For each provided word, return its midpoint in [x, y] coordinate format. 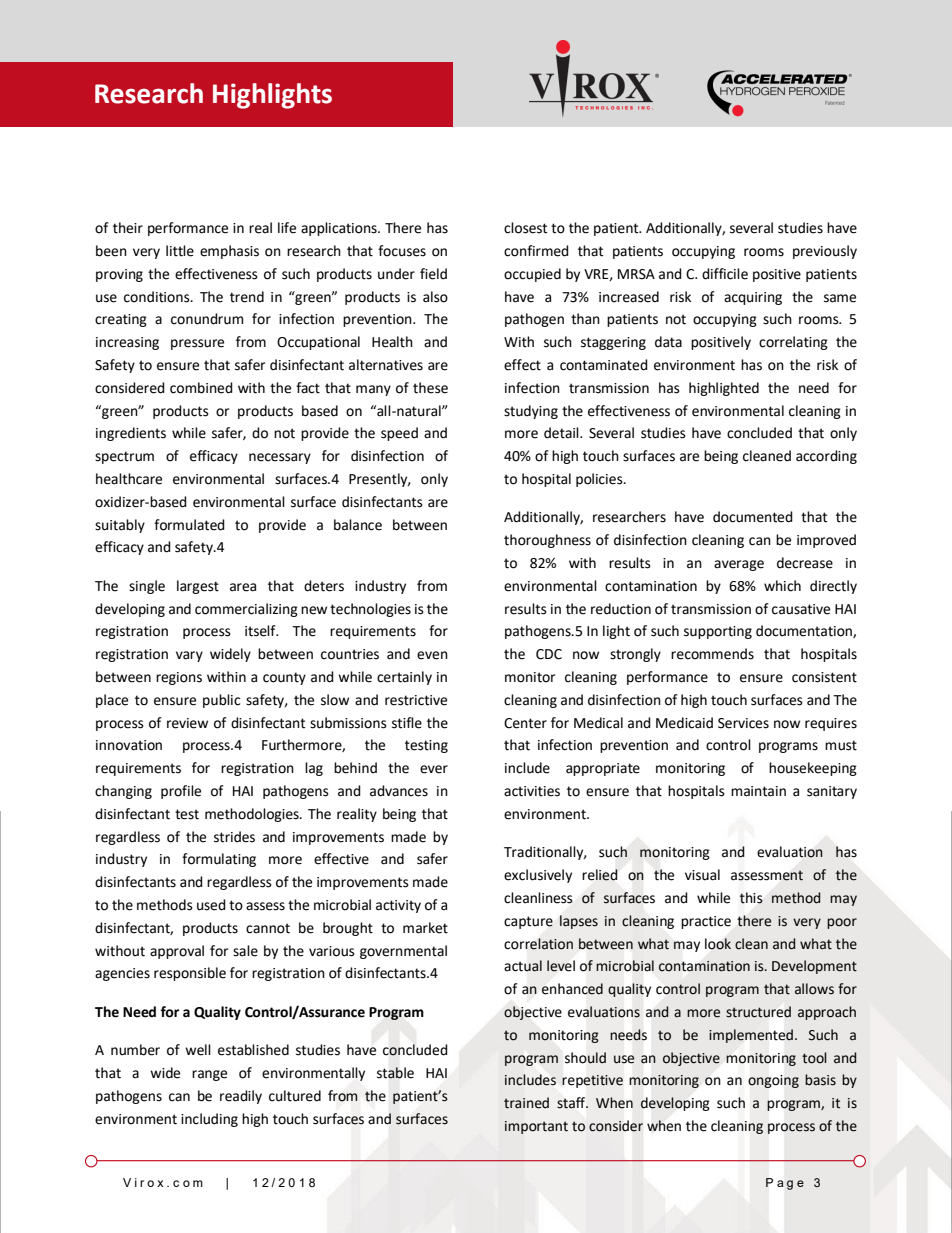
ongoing [773, 1081]
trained [526, 1103]
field [433, 274]
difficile [725, 274]
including [209, 1120]
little [180, 251]
